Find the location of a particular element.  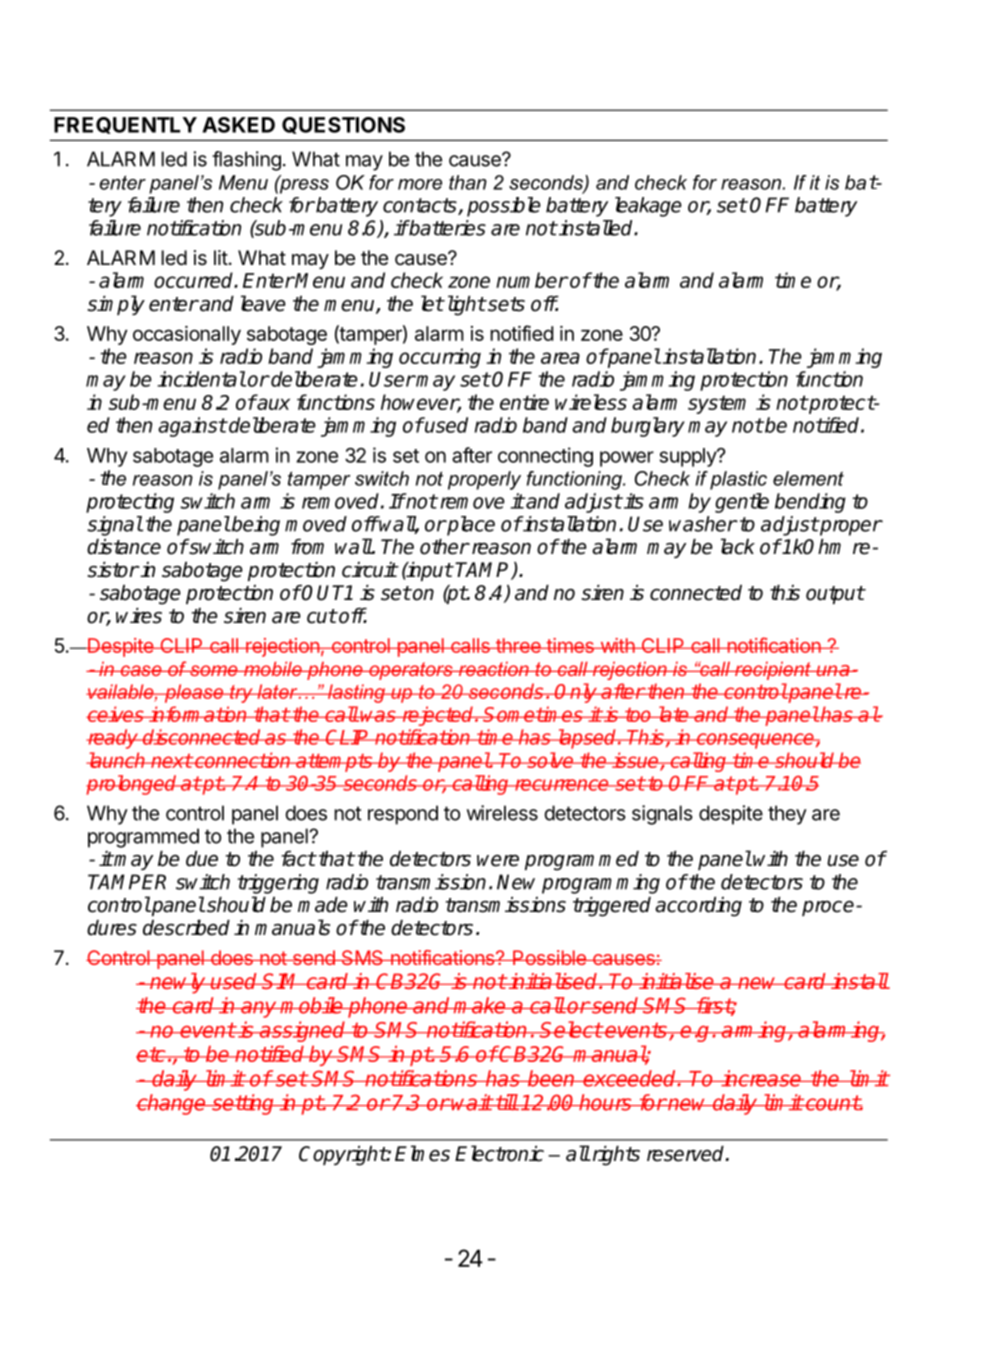

due is located at coordinates (202, 859).
